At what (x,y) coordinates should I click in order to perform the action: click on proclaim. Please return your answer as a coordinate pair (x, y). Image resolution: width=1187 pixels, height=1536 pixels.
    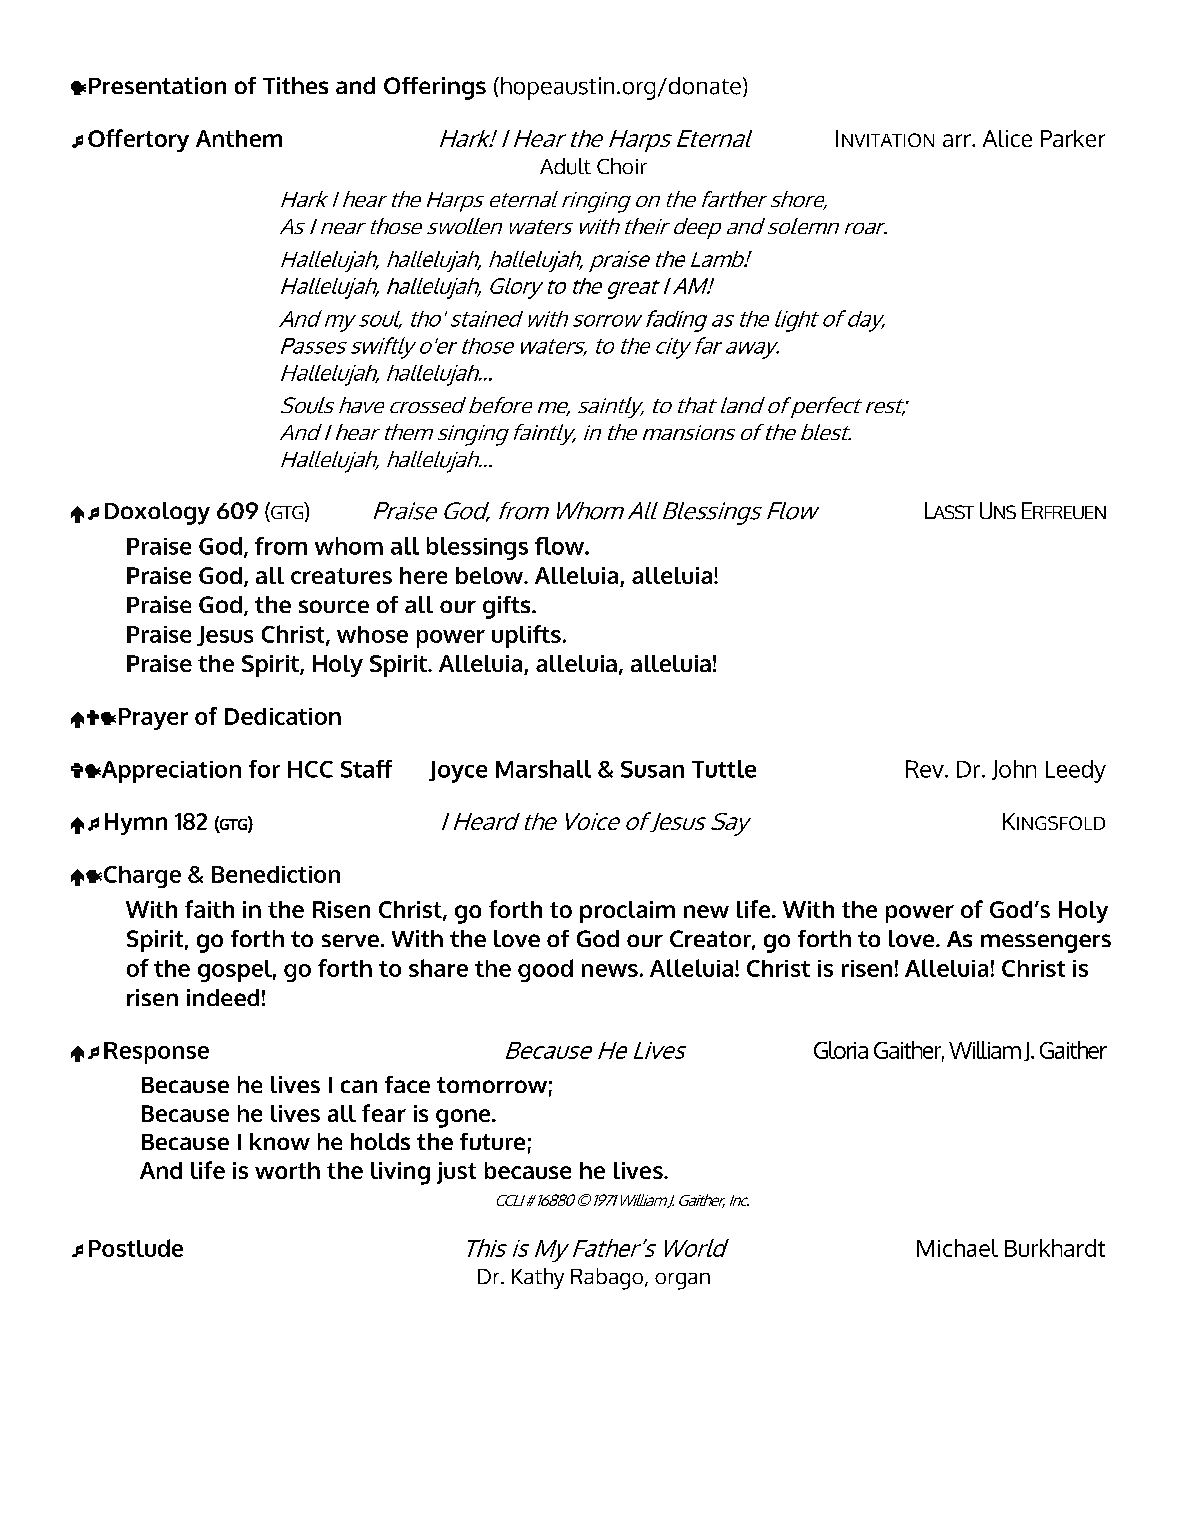
    Looking at the image, I should click on (627, 912).
